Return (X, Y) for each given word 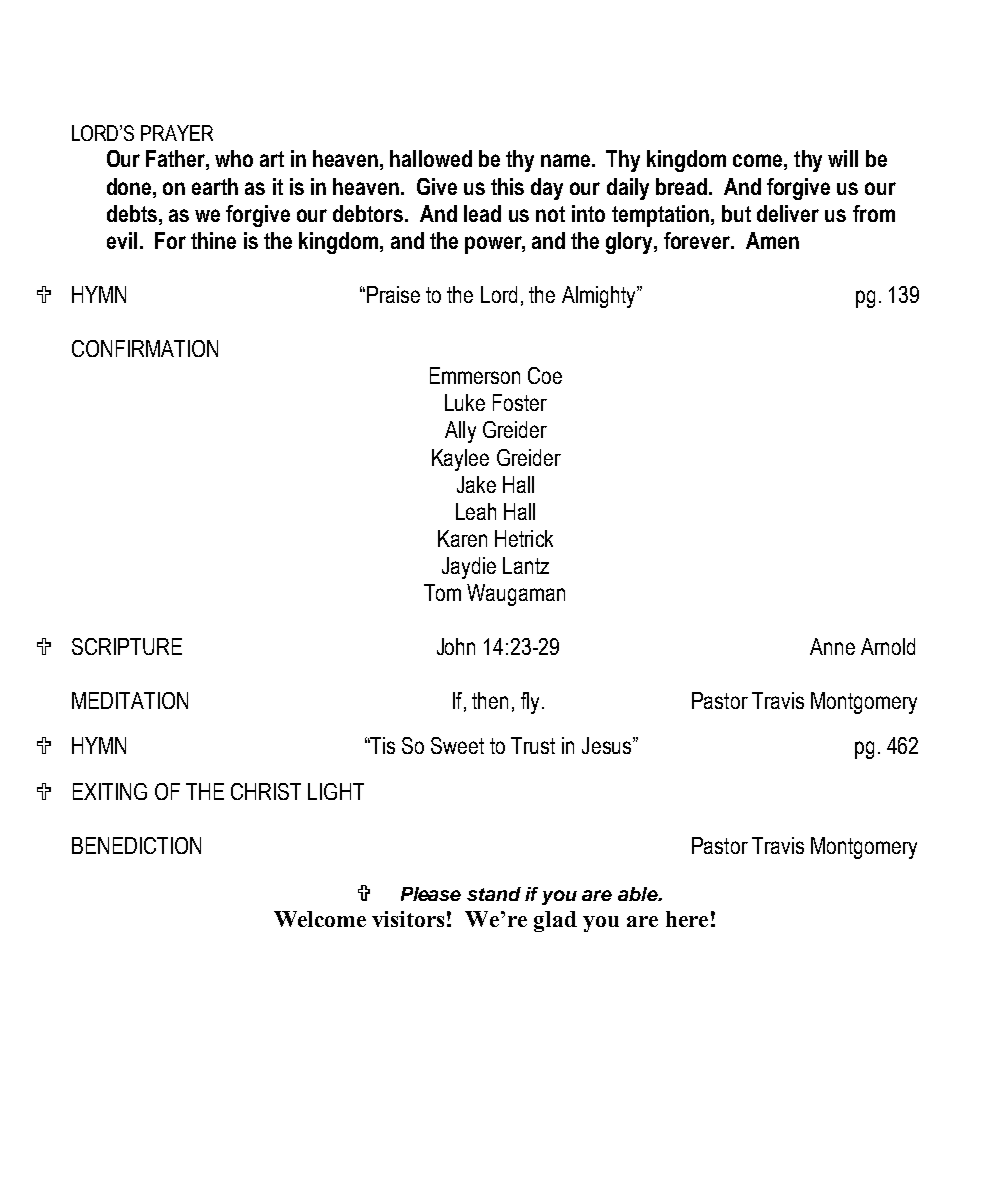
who (234, 158)
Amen (772, 240)
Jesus (606, 745)
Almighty (600, 297)
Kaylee (460, 460)
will (843, 158)
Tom (442, 592)
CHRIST (266, 791)
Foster (520, 402)
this (507, 186)
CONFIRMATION (145, 348)
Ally (460, 432)
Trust (533, 745)
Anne (832, 646)
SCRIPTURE (127, 646)
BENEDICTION (136, 845)
